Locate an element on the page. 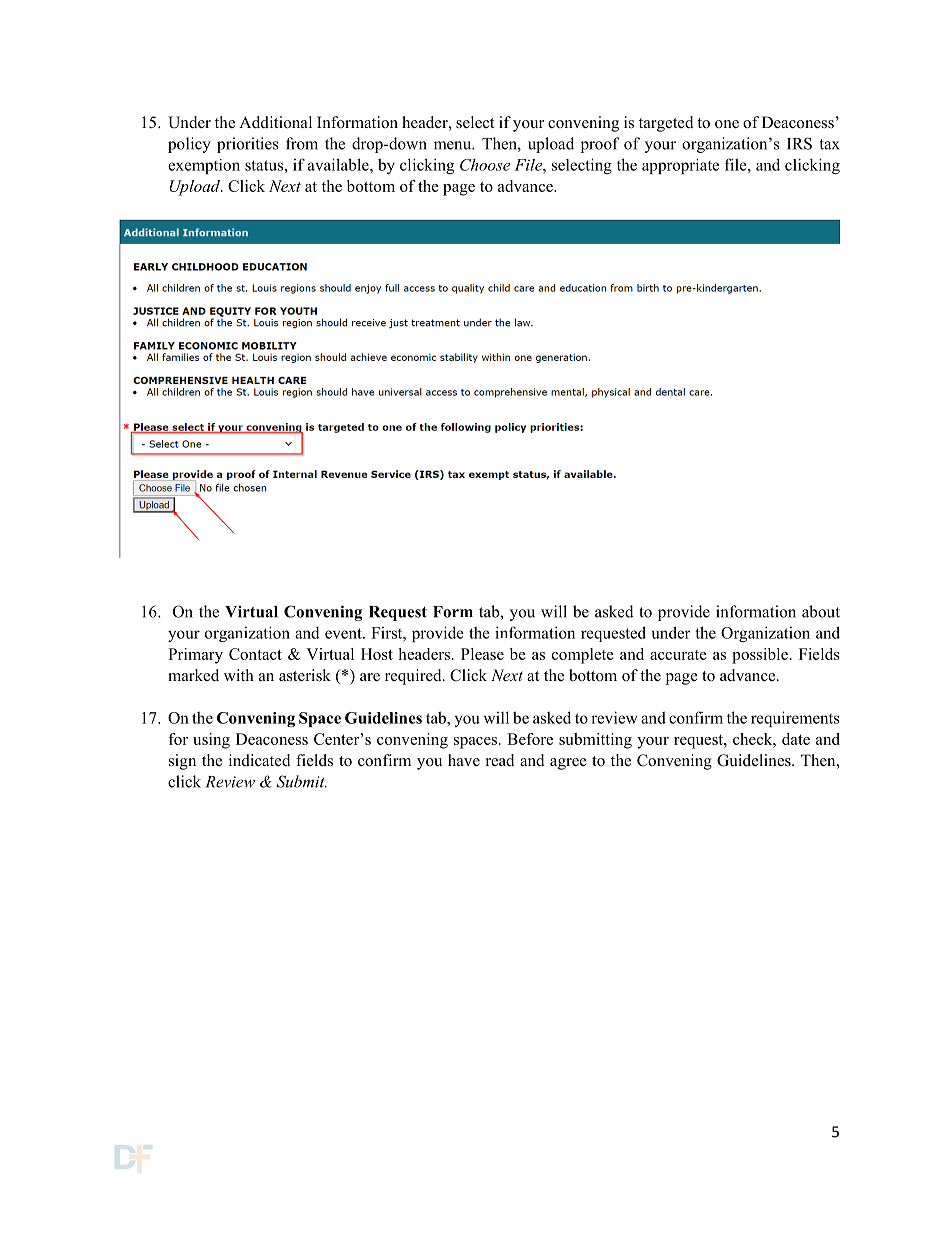  possible is located at coordinates (760, 656).
